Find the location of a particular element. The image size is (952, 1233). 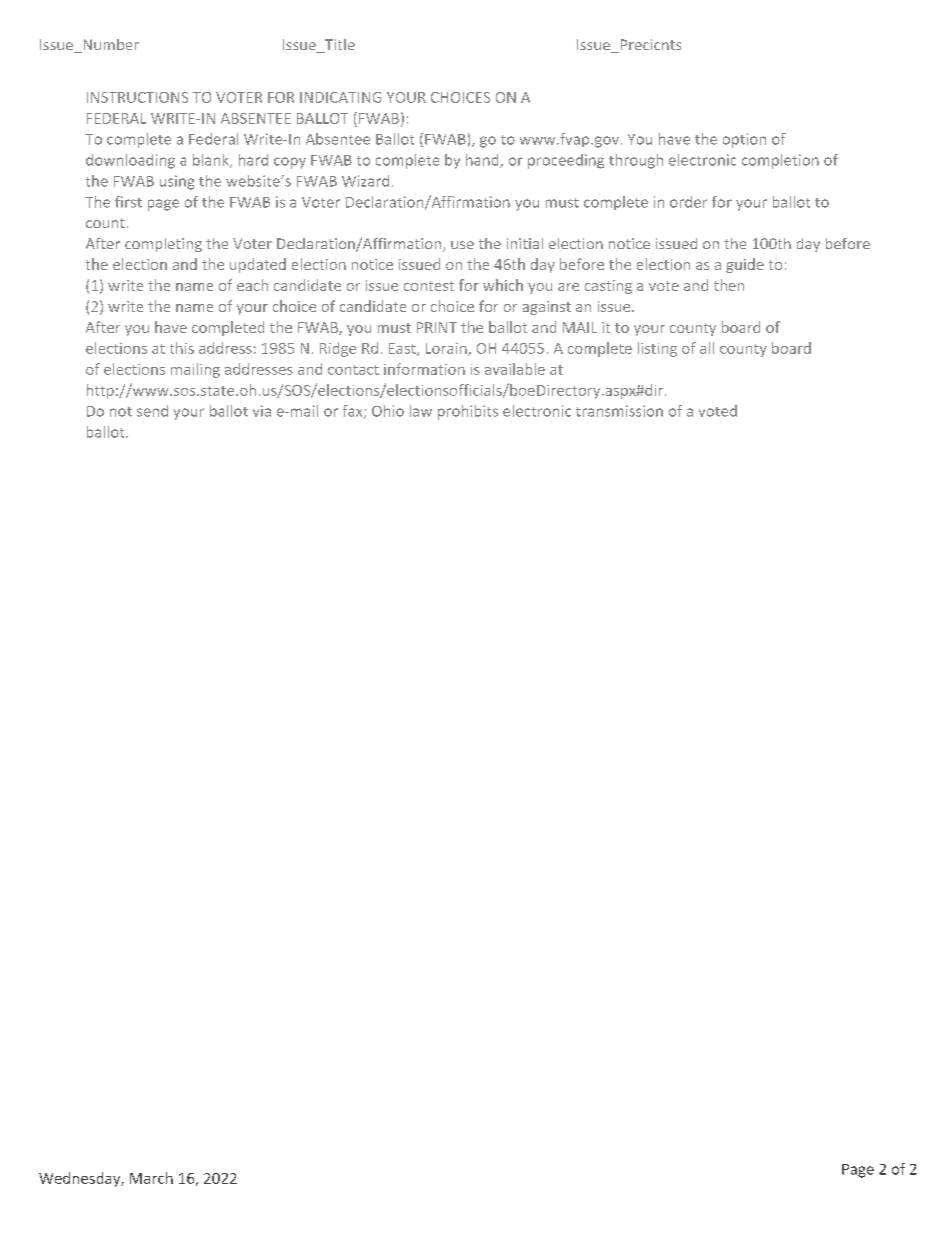

blank is located at coordinates (212, 161).
